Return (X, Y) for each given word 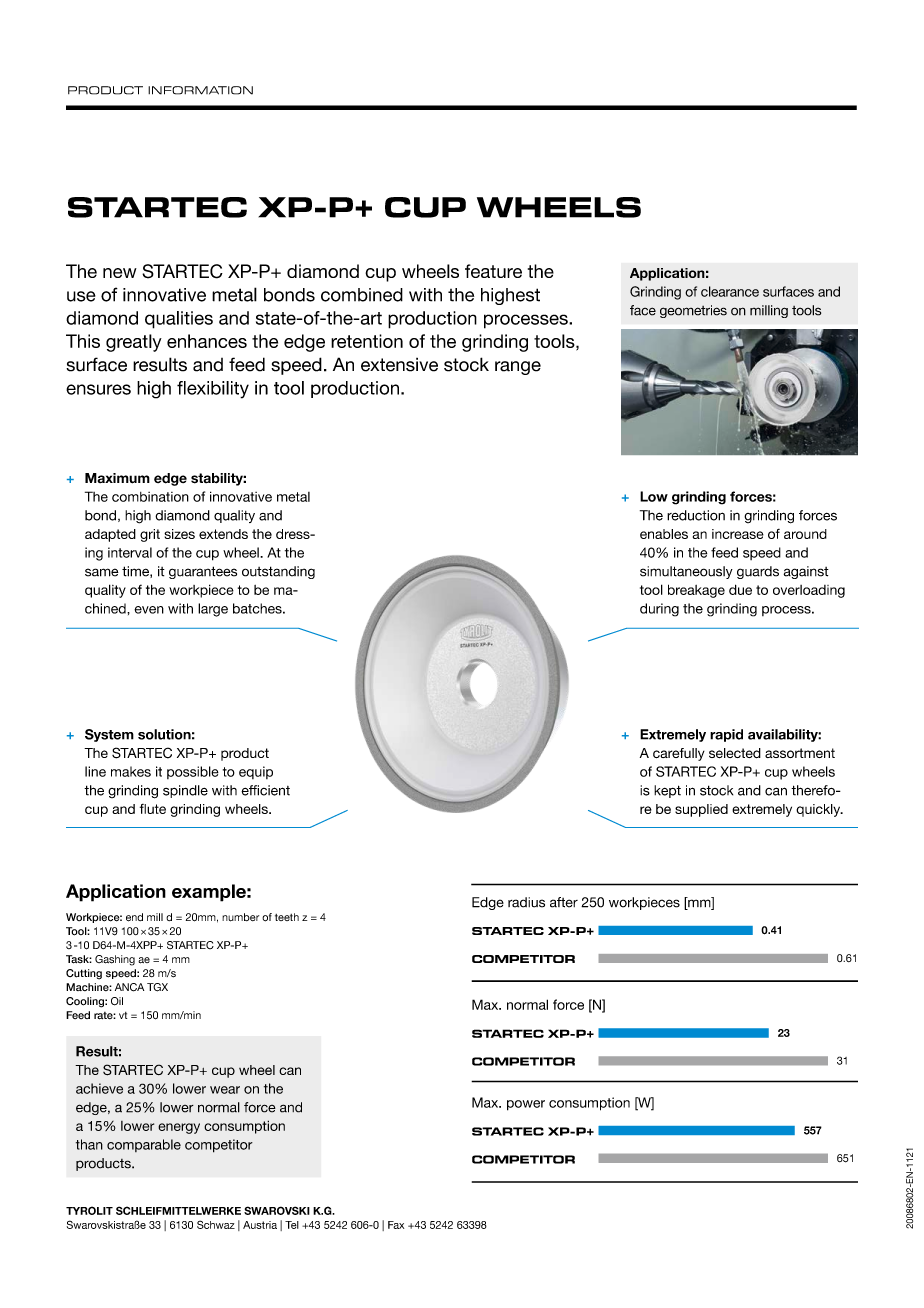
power (526, 1105)
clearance (730, 291)
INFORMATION (200, 90)
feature (493, 271)
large (213, 610)
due (740, 589)
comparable (144, 1145)
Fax (396, 1225)
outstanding (278, 572)
